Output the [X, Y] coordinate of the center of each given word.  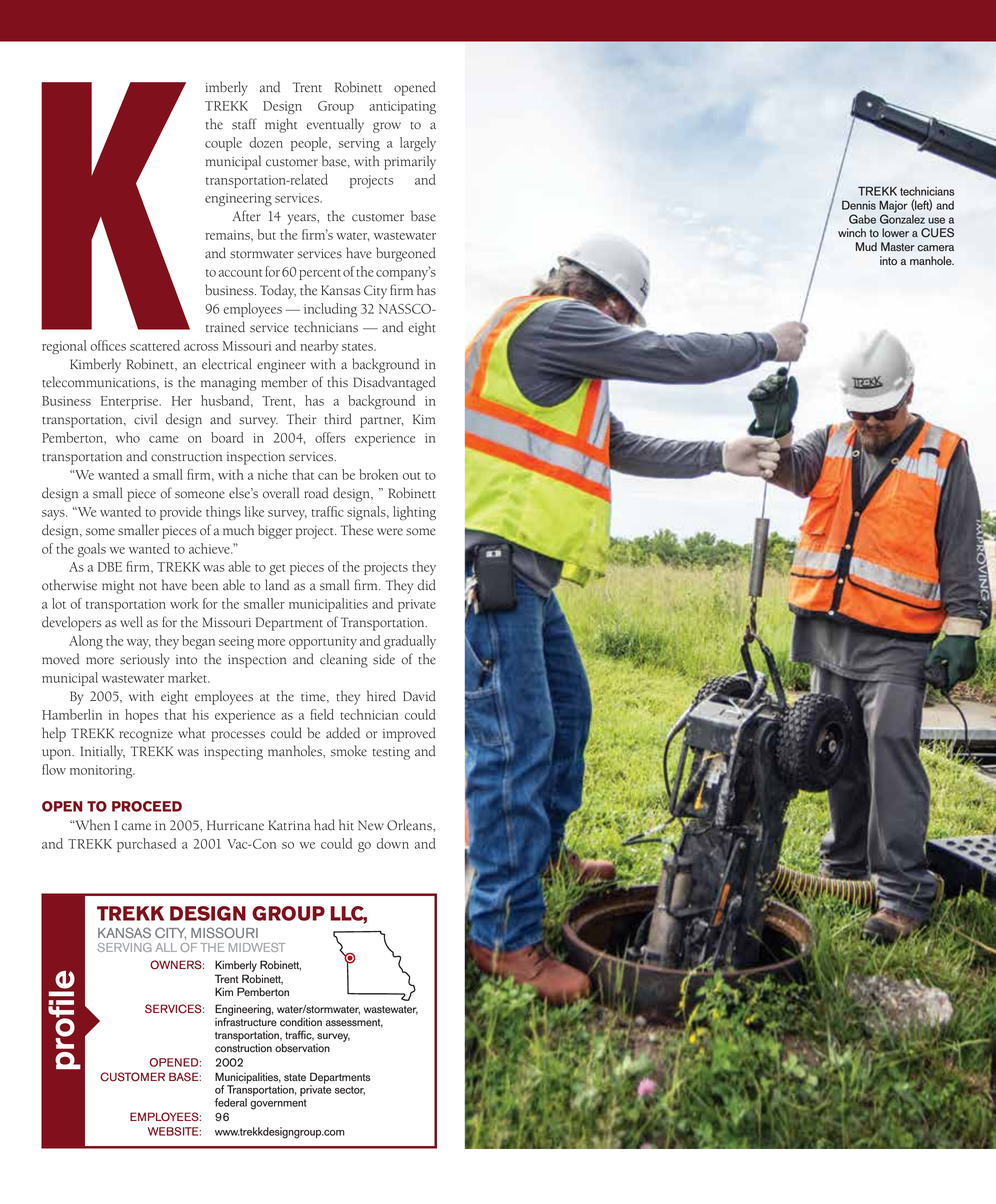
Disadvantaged [394, 383]
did [426, 585]
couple [223, 144]
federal [231, 1102]
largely [418, 144]
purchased [146, 845]
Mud [866, 246]
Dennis [859, 205]
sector [350, 1090]
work [184, 603]
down [393, 843]
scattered [155, 345]
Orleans [410, 825]
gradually [410, 642]
